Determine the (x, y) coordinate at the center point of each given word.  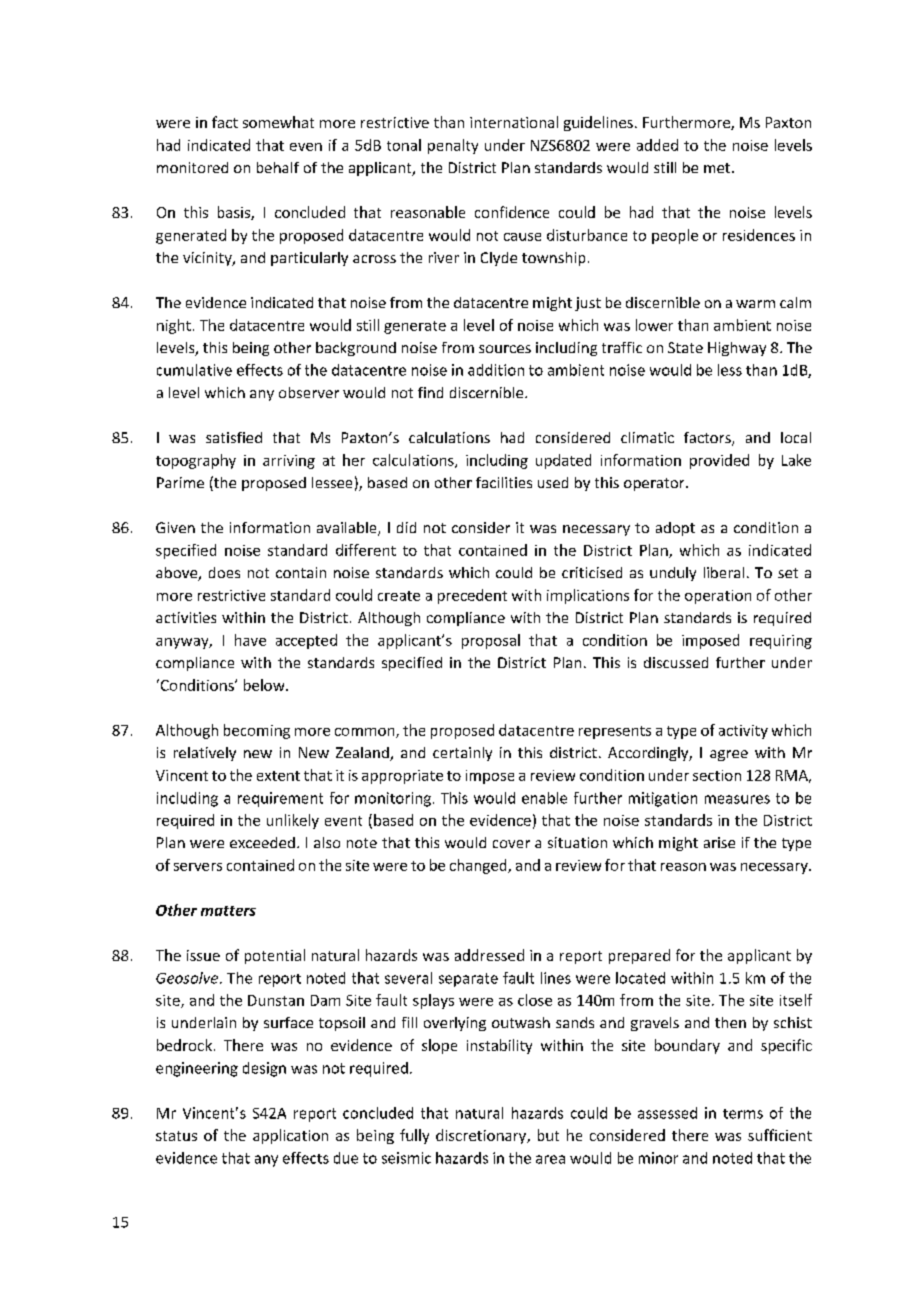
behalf (278, 167)
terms (743, 1114)
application (290, 1136)
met (718, 168)
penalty (453, 146)
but (548, 1135)
